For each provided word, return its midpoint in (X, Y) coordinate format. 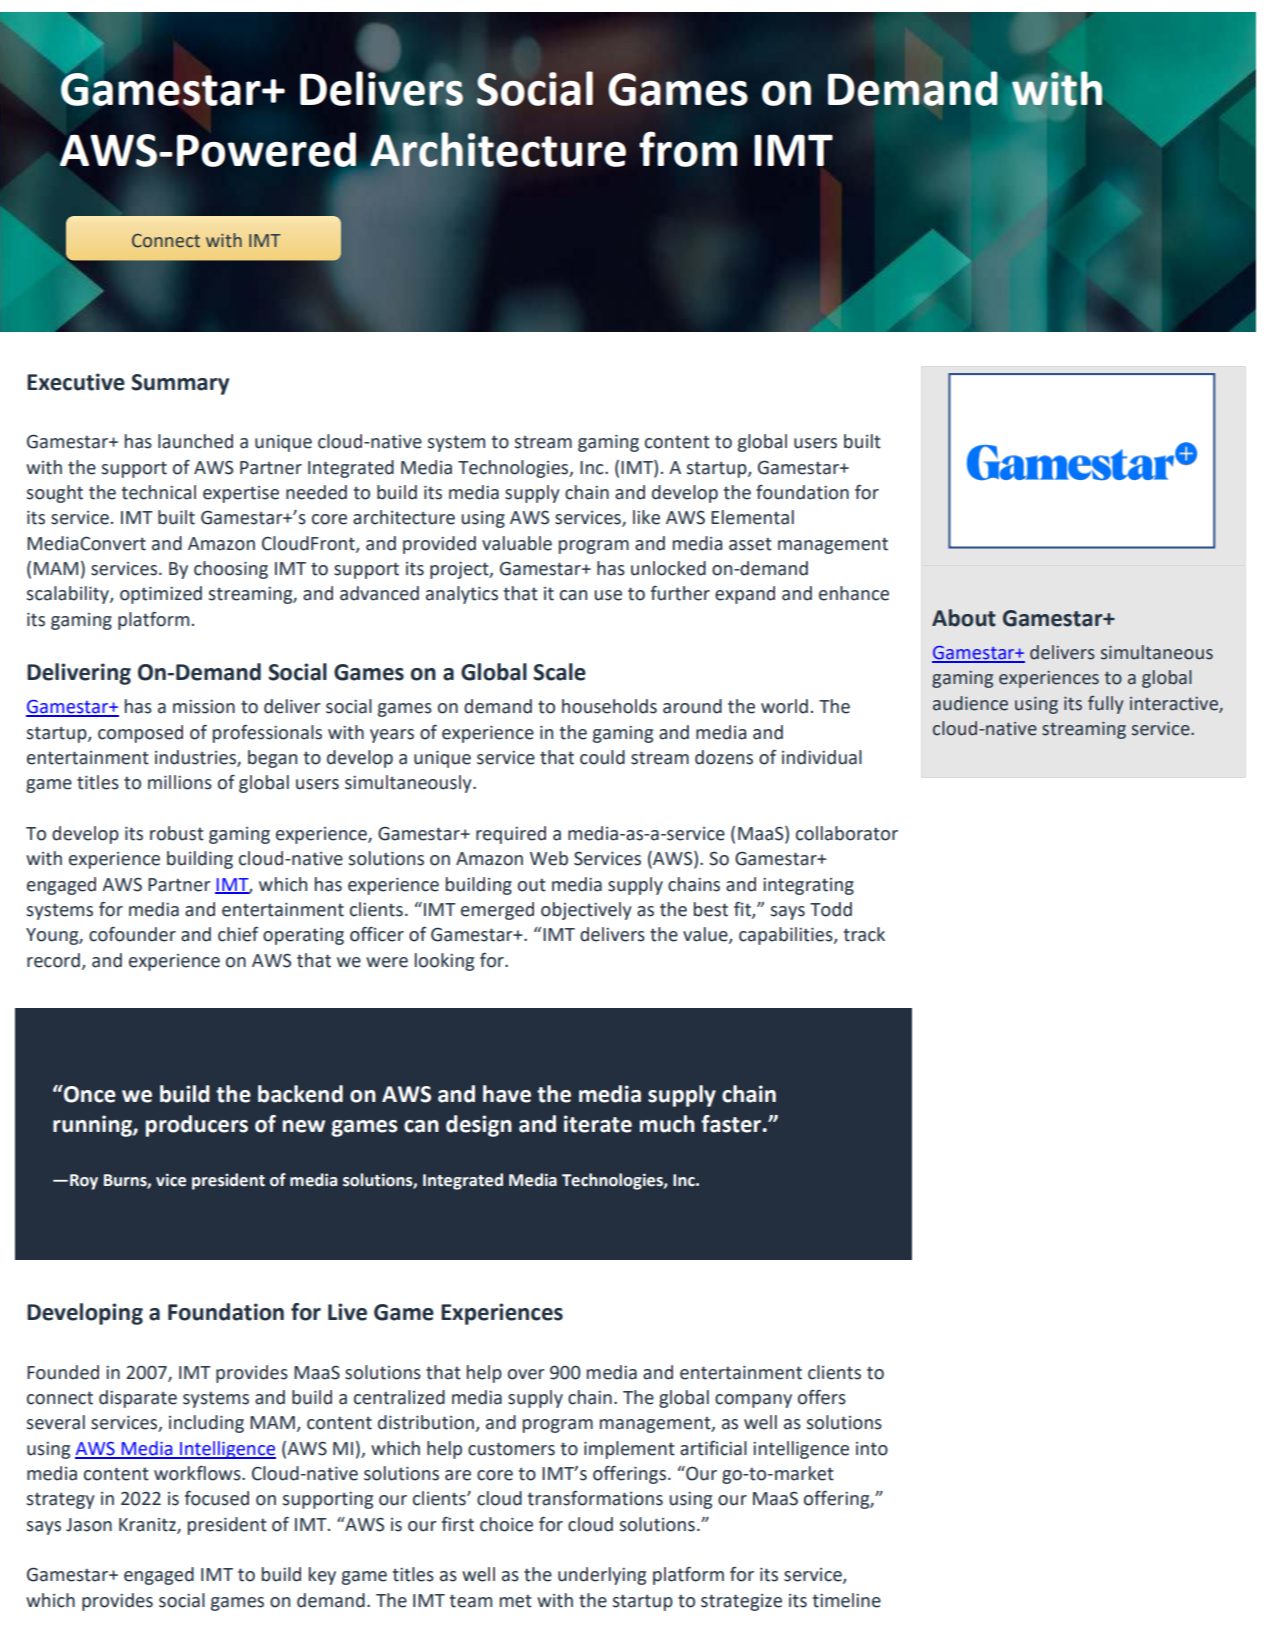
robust (177, 833)
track (864, 934)
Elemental (752, 517)
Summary (180, 384)
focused (217, 1498)
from (688, 149)
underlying (602, 1576)
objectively (586, 911)
